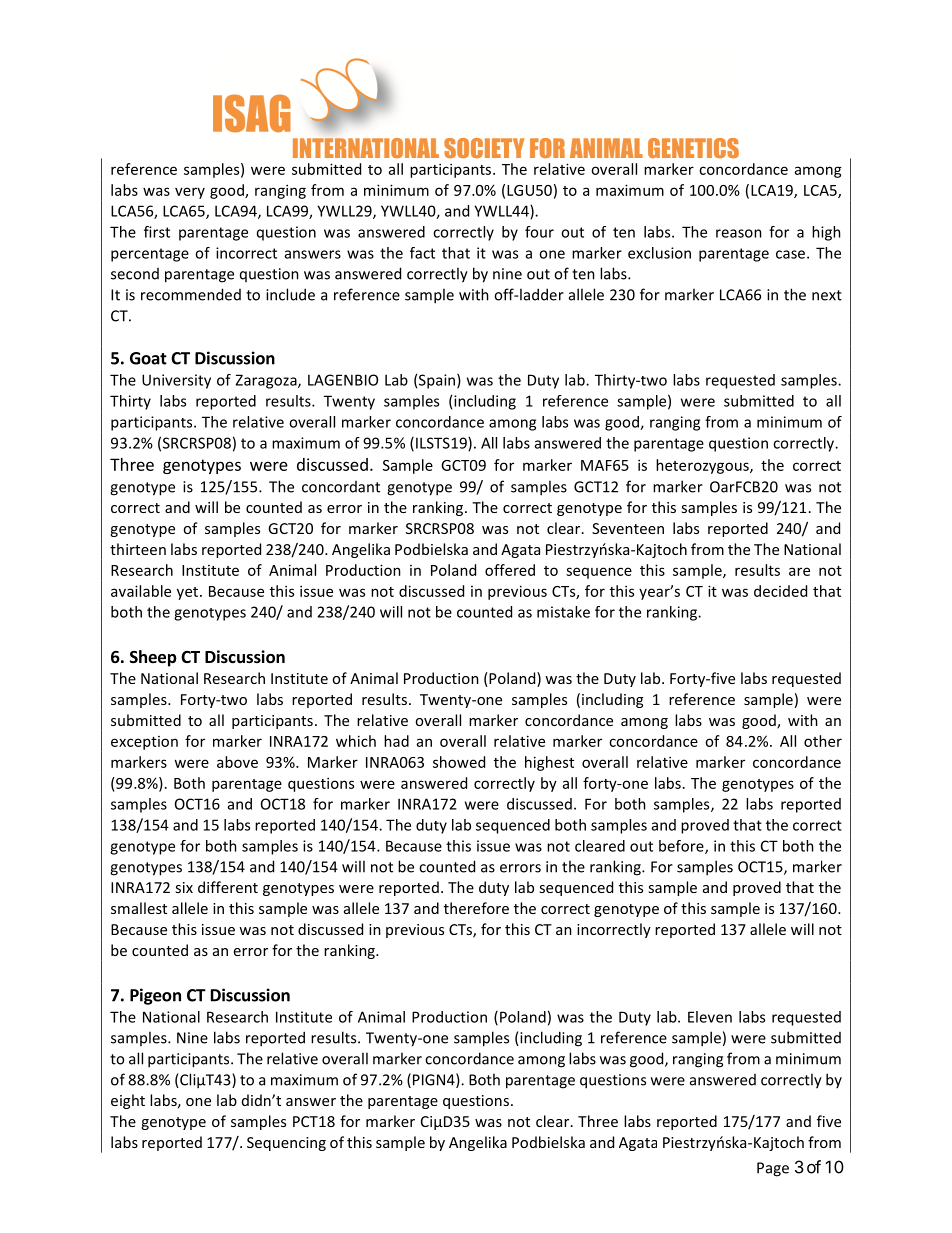  Describe the element at coordinates (286, 1144) in the document. I see `Sequencing` at that location.
